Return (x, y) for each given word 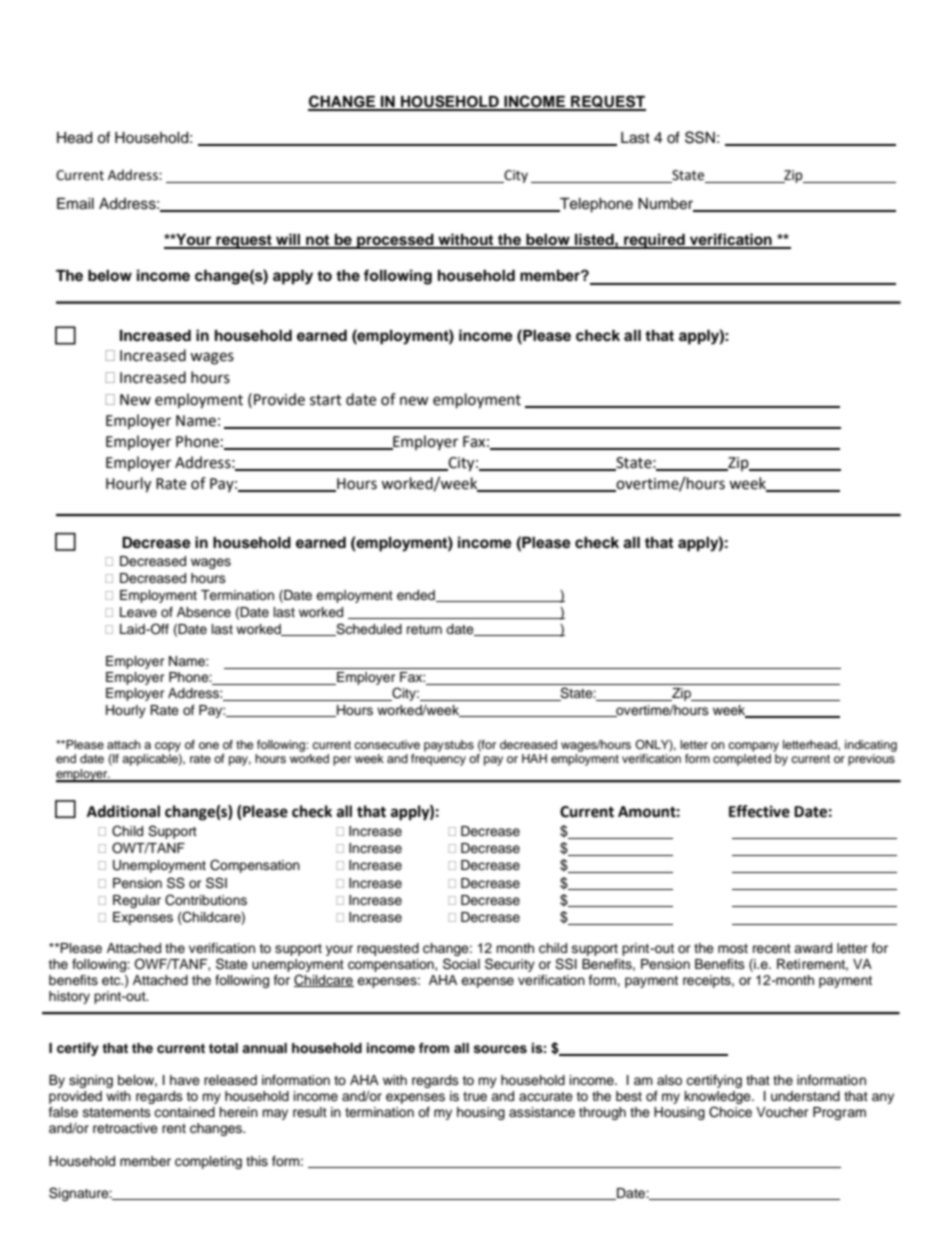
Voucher (782, 1112)
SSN (700, 137)
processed (395, 241)
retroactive (125, 1128)
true (475, 1096)
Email (75, 204)
